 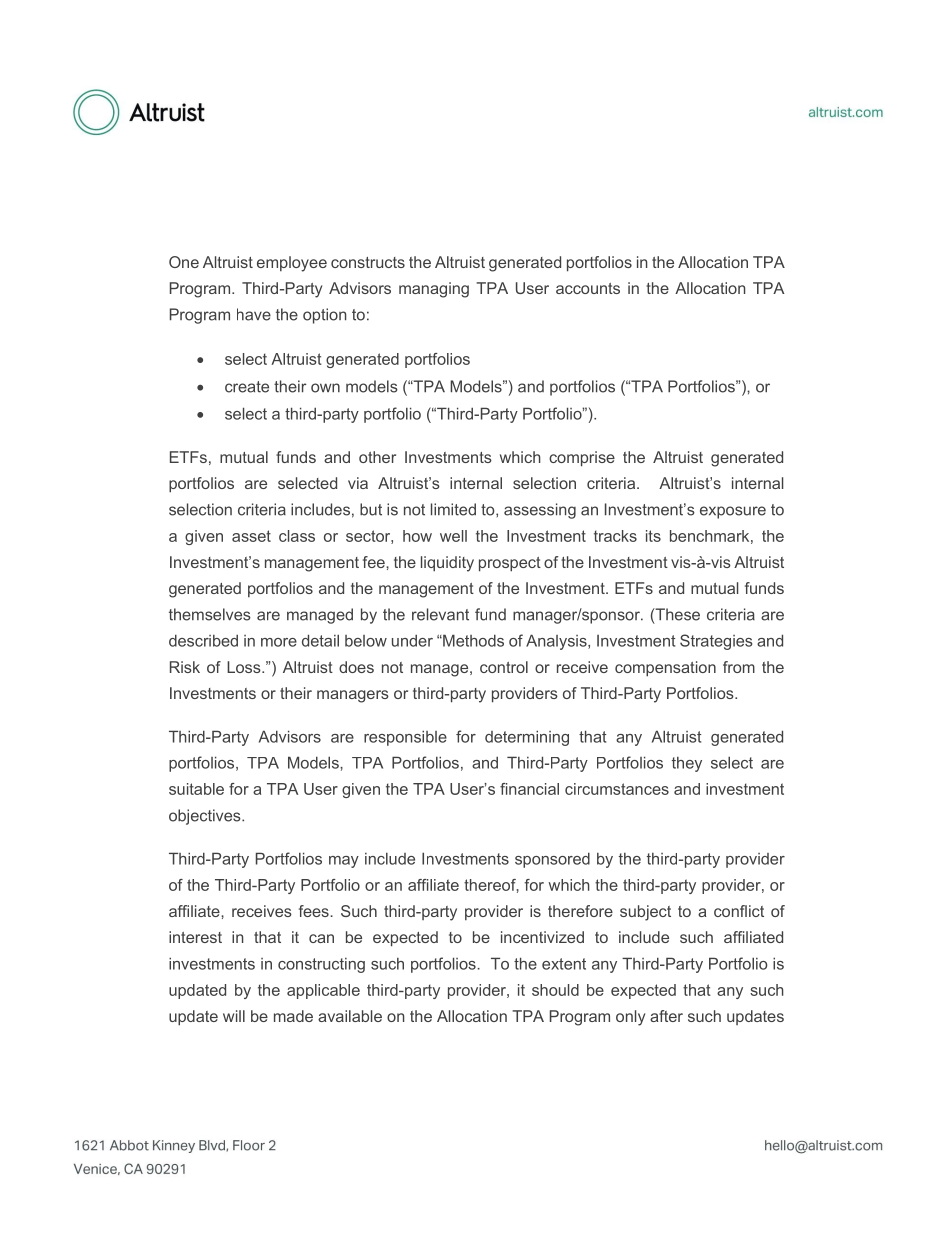 What do you see at coordinates (665, 669) in the screenshot?
I see `compensation` at bounding box center [665, 669].
